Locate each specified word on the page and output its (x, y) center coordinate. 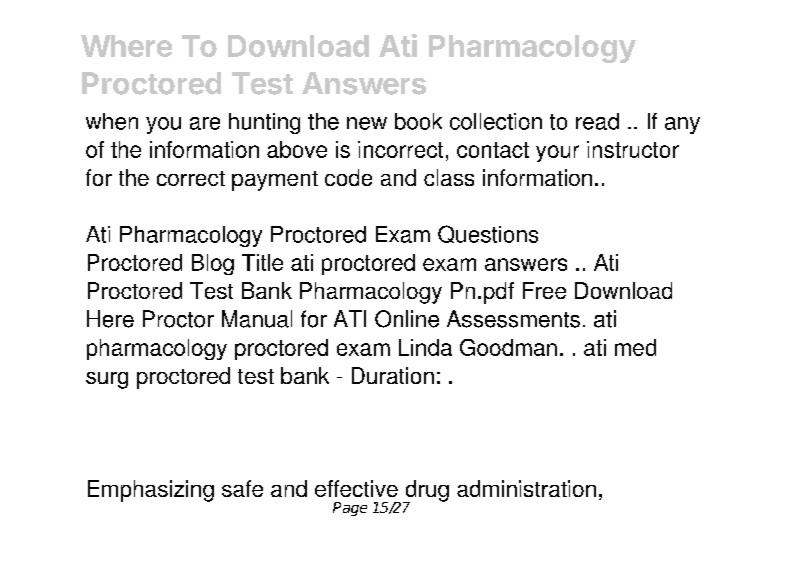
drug (426, 492)
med (635, 347)
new (367, 123)
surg (107, 380)
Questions (488, 234)
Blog (213, 264)
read (597, 121)
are (205, 123)
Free (544, 290)
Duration (393, 375)
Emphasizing (151, 491)
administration (526, 488)
